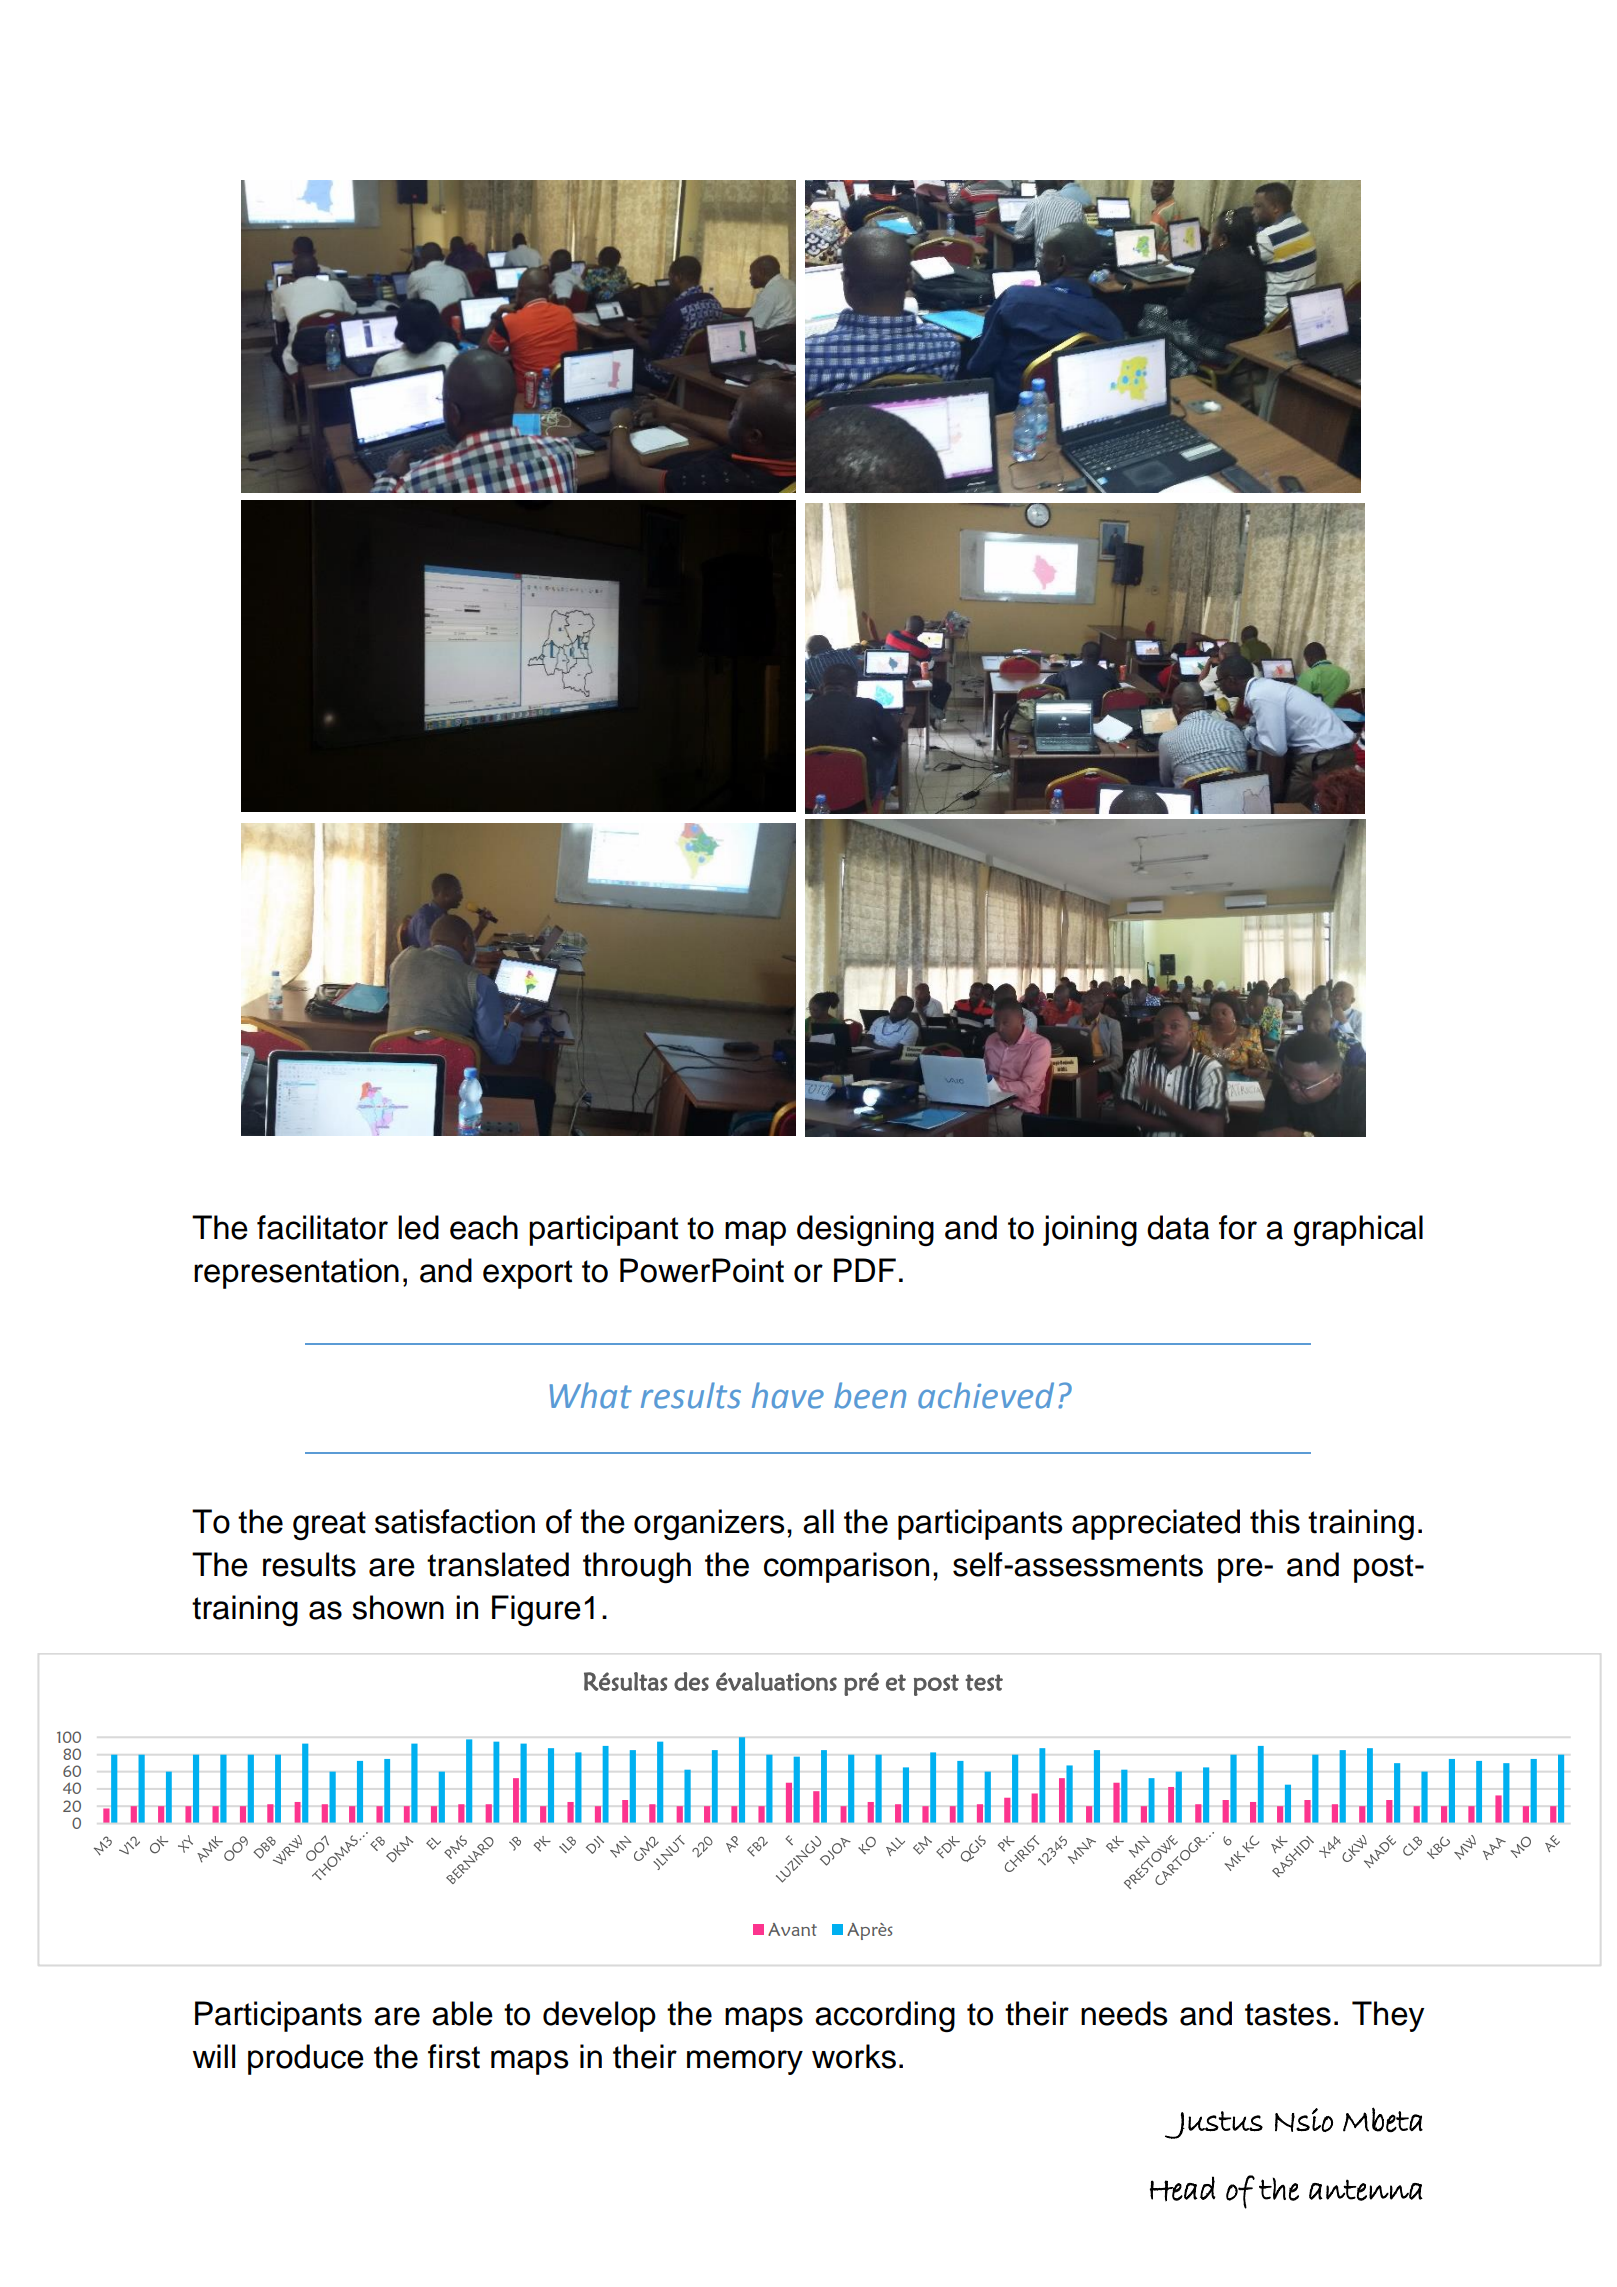  What do you see at coordinates (745, 2062) in the document?
I see `memory` at bounding box center [745, 2062].
